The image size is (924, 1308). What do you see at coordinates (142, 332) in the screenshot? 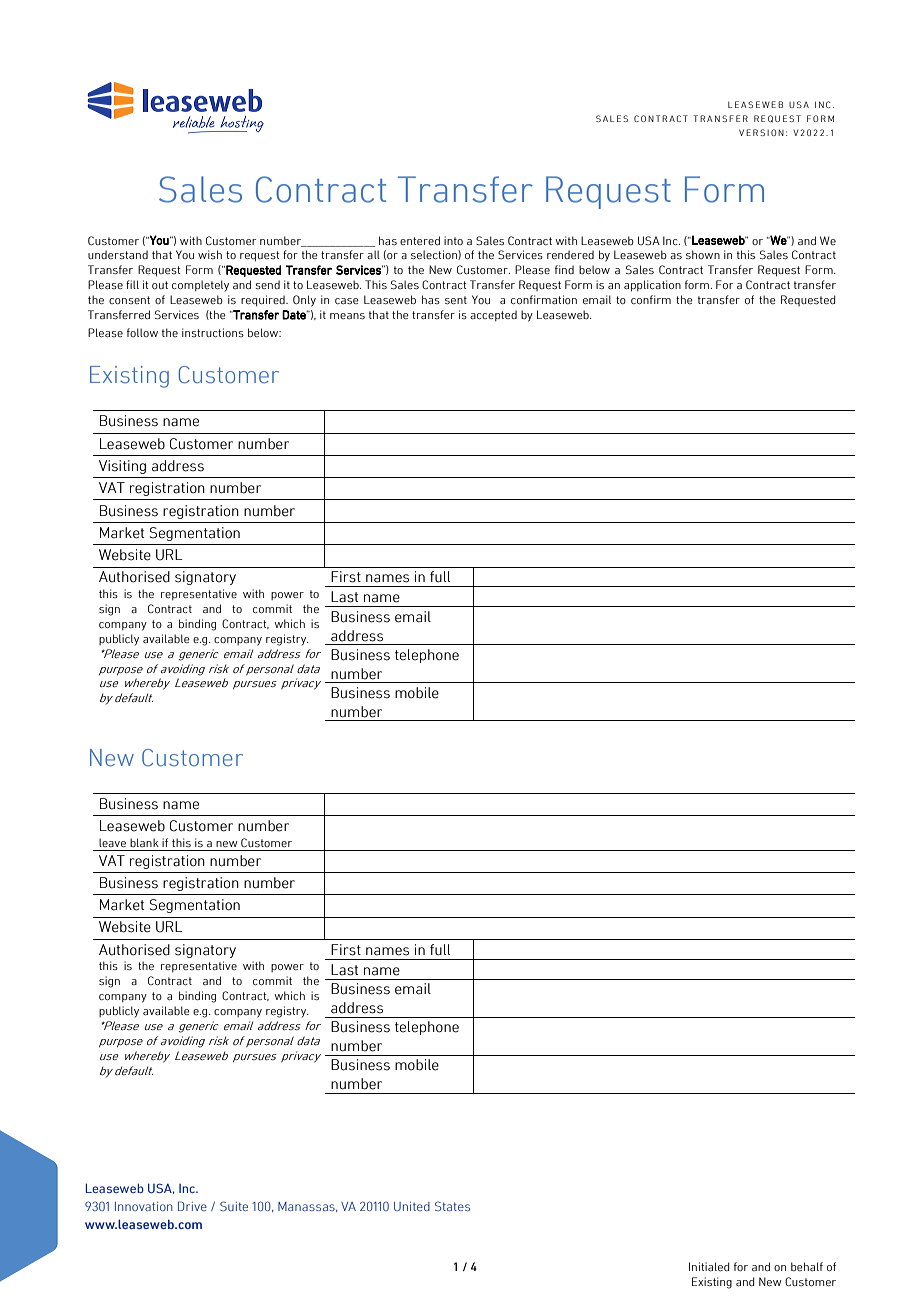
I see `follow` at bounding box center [142, 332].
